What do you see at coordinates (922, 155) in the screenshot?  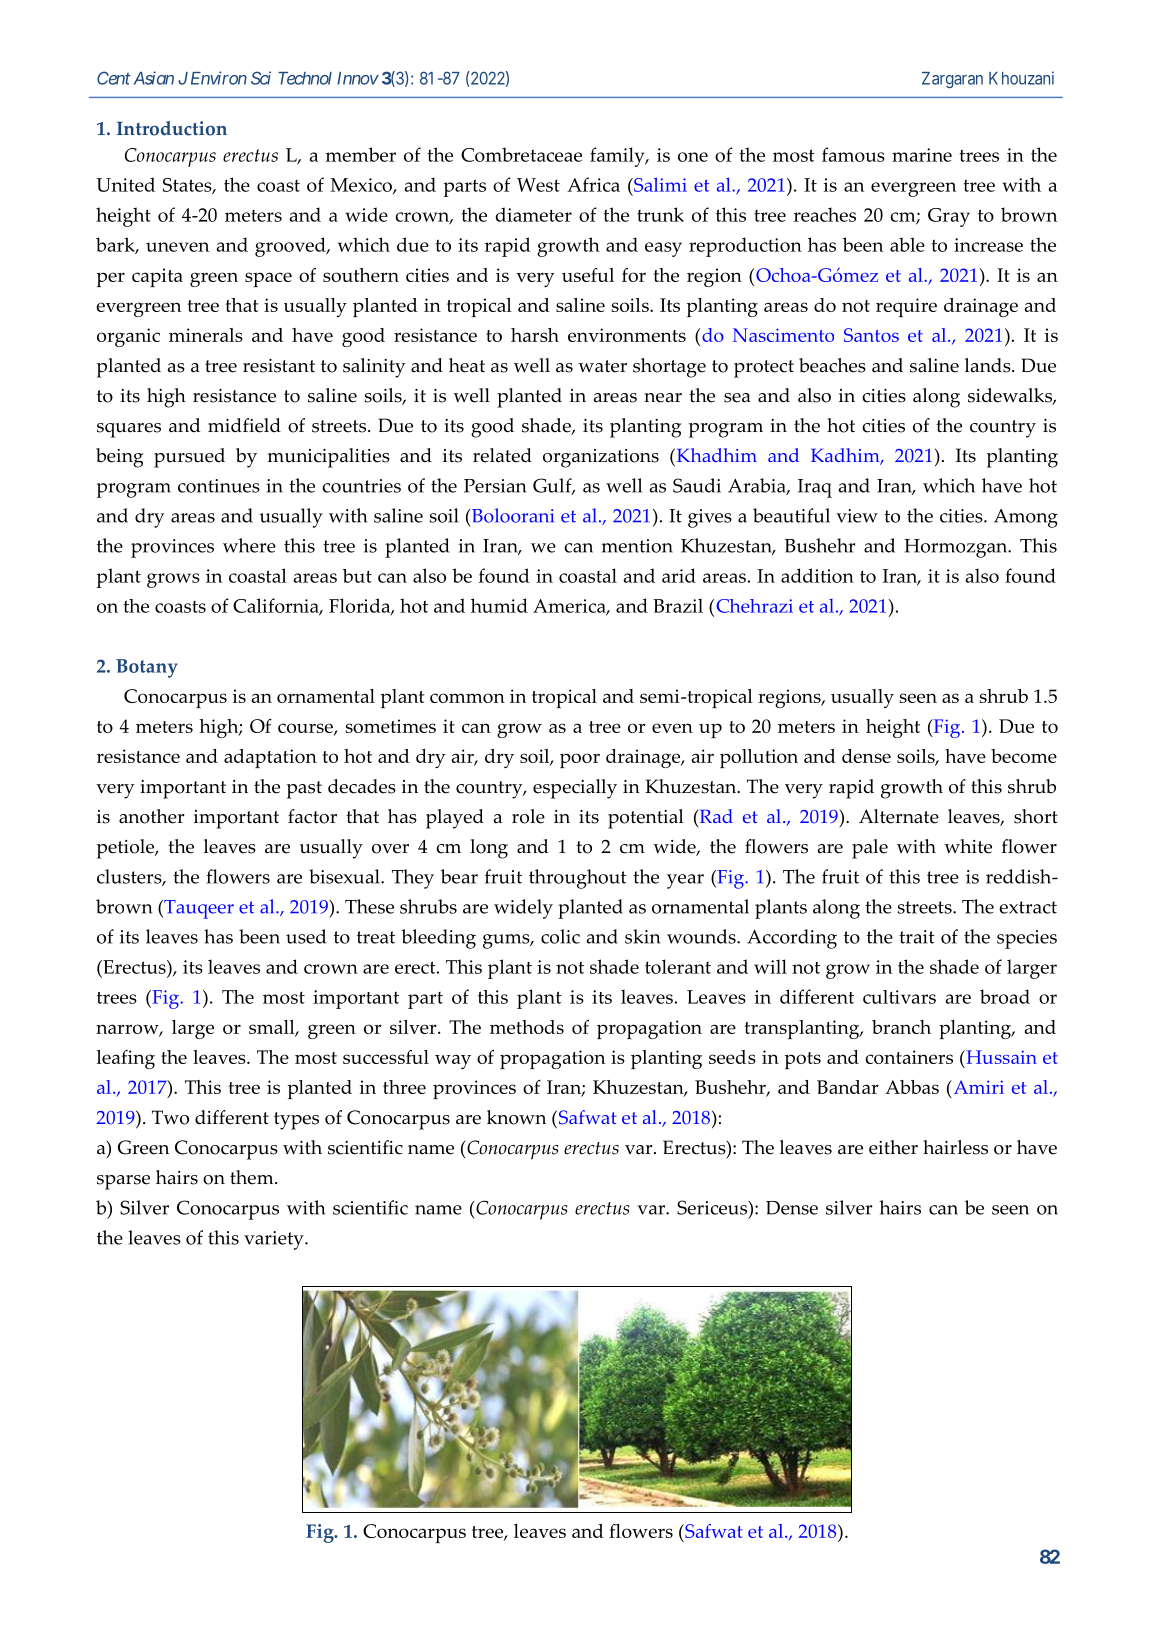 I see `marine` at bounding box center [922, 155].
